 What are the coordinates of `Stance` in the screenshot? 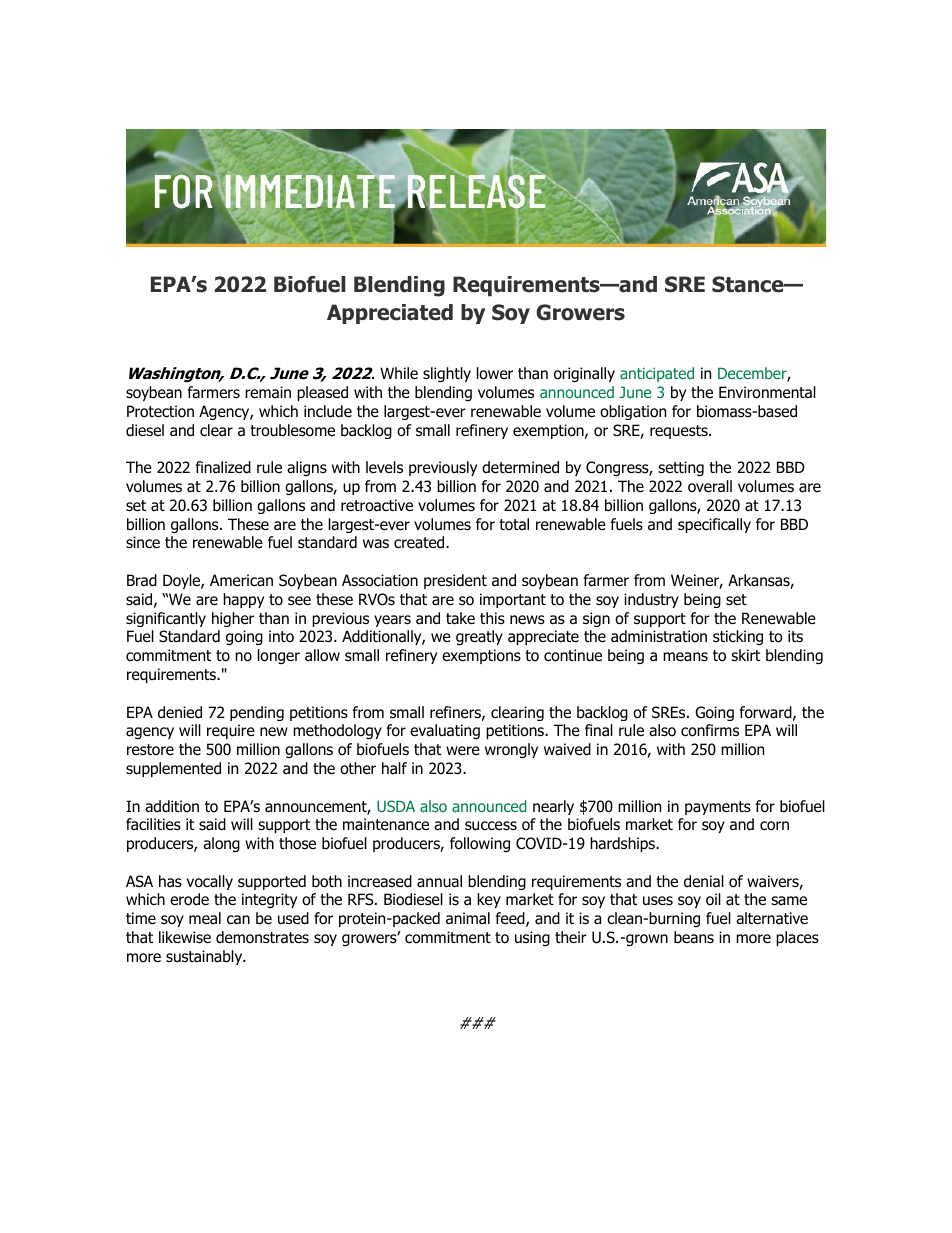 It's located at (749, 284).
